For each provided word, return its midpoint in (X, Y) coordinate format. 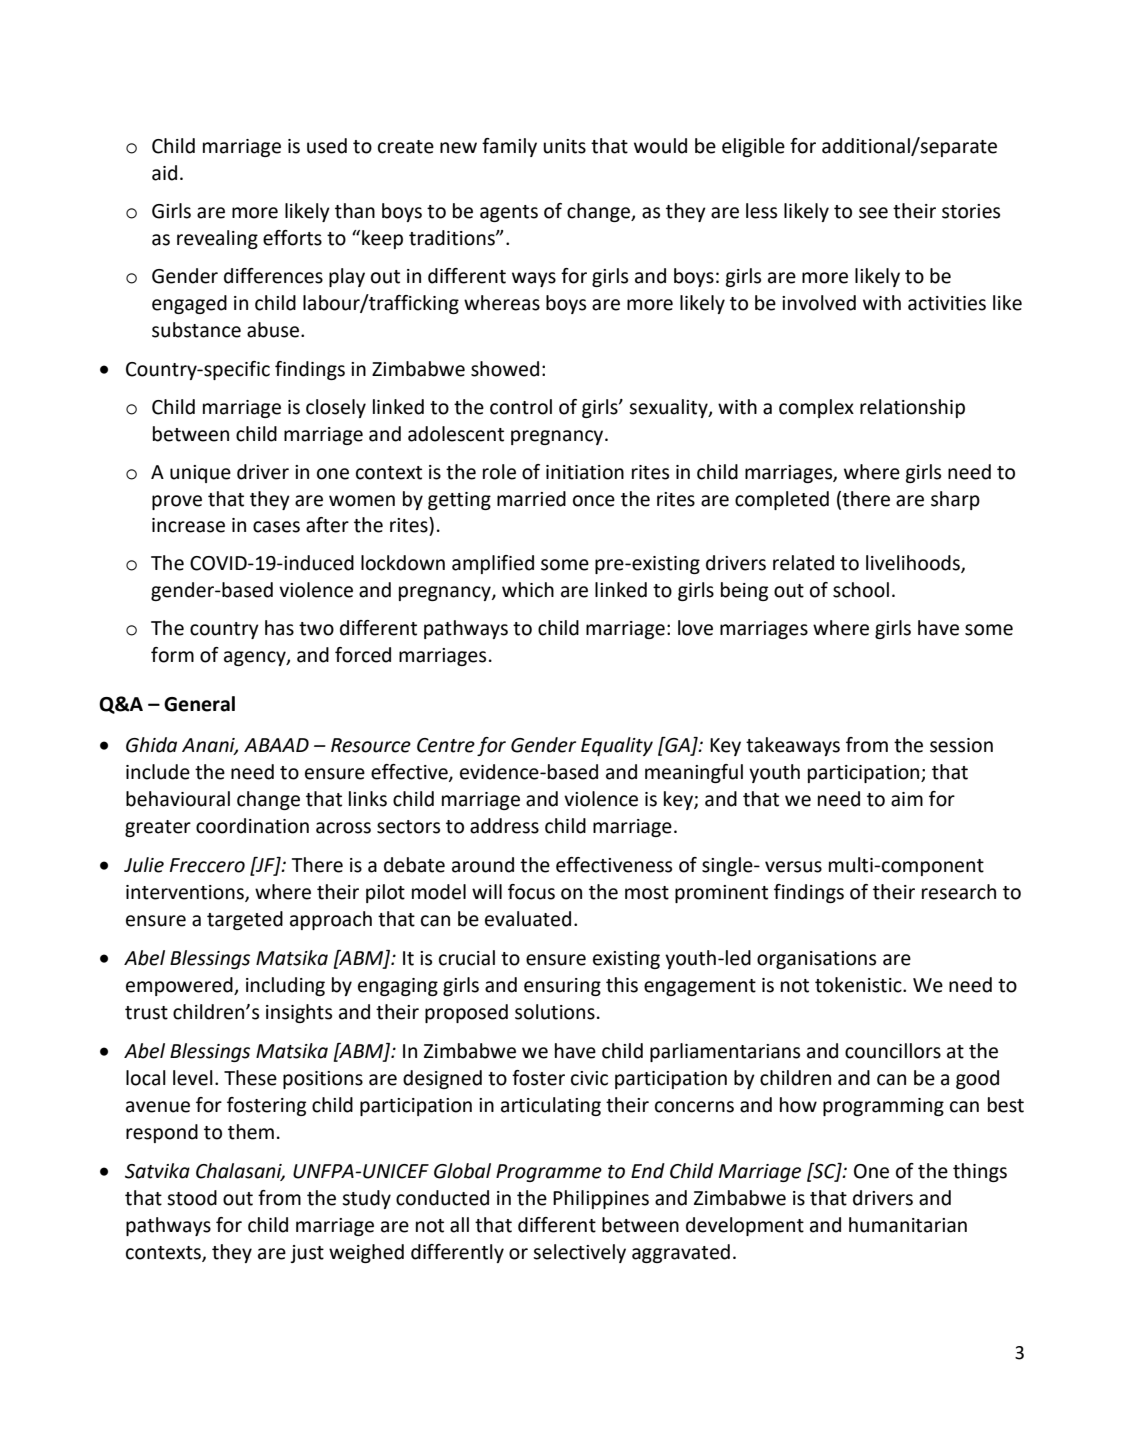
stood (192, 1198)
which (528, 590)
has (279, 628)
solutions (555, 1012)
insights (299, 1013)
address (504, 826)
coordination (252, 826)
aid (164, 173)
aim (907, 799)
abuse (273, 330)
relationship (912, 408)
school (861, 590)
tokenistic (859, 985)
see (873, 213)
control (521, 407)
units (564, 146)
